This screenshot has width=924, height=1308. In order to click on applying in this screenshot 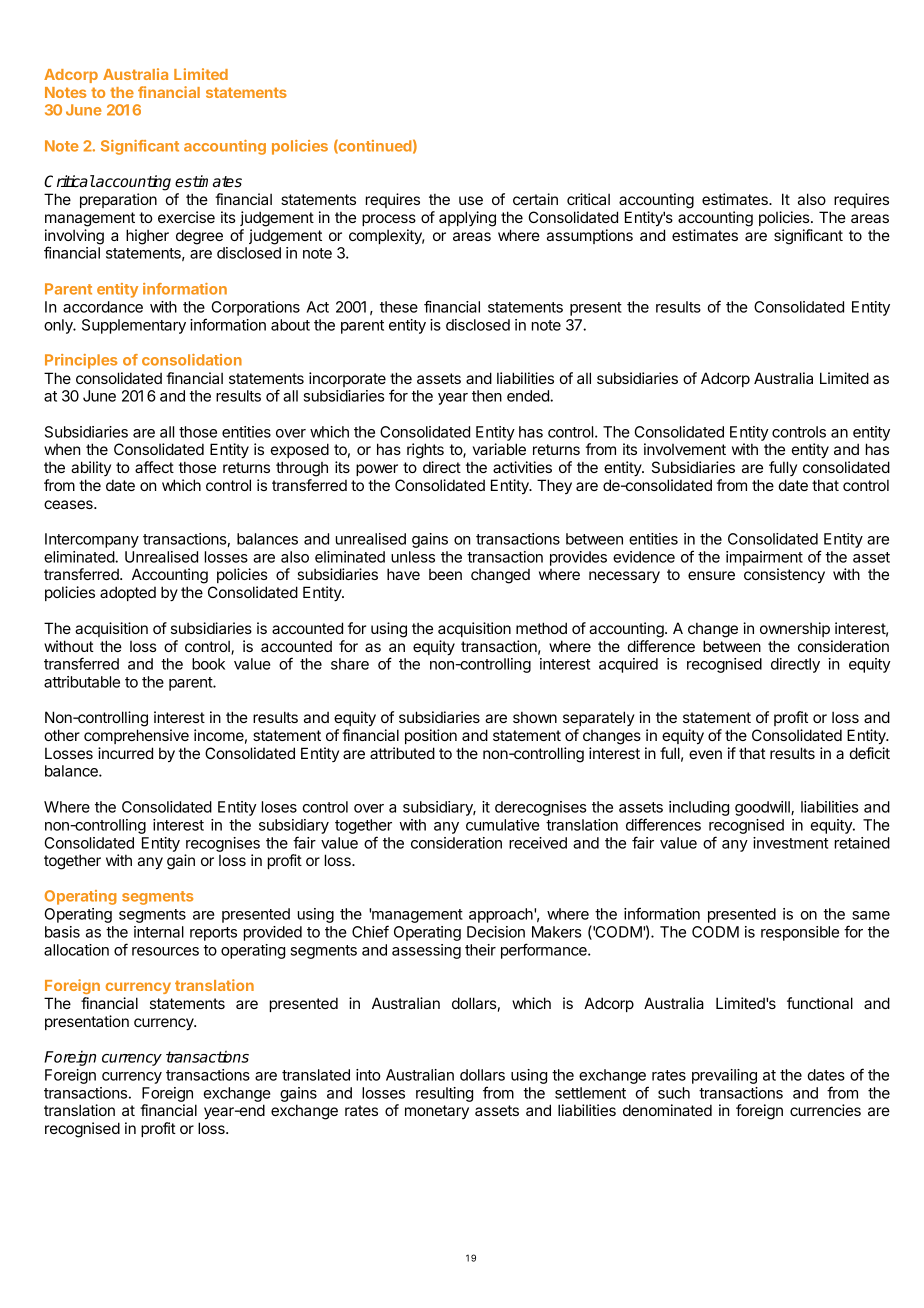, I will do `click(467, 219)`.
